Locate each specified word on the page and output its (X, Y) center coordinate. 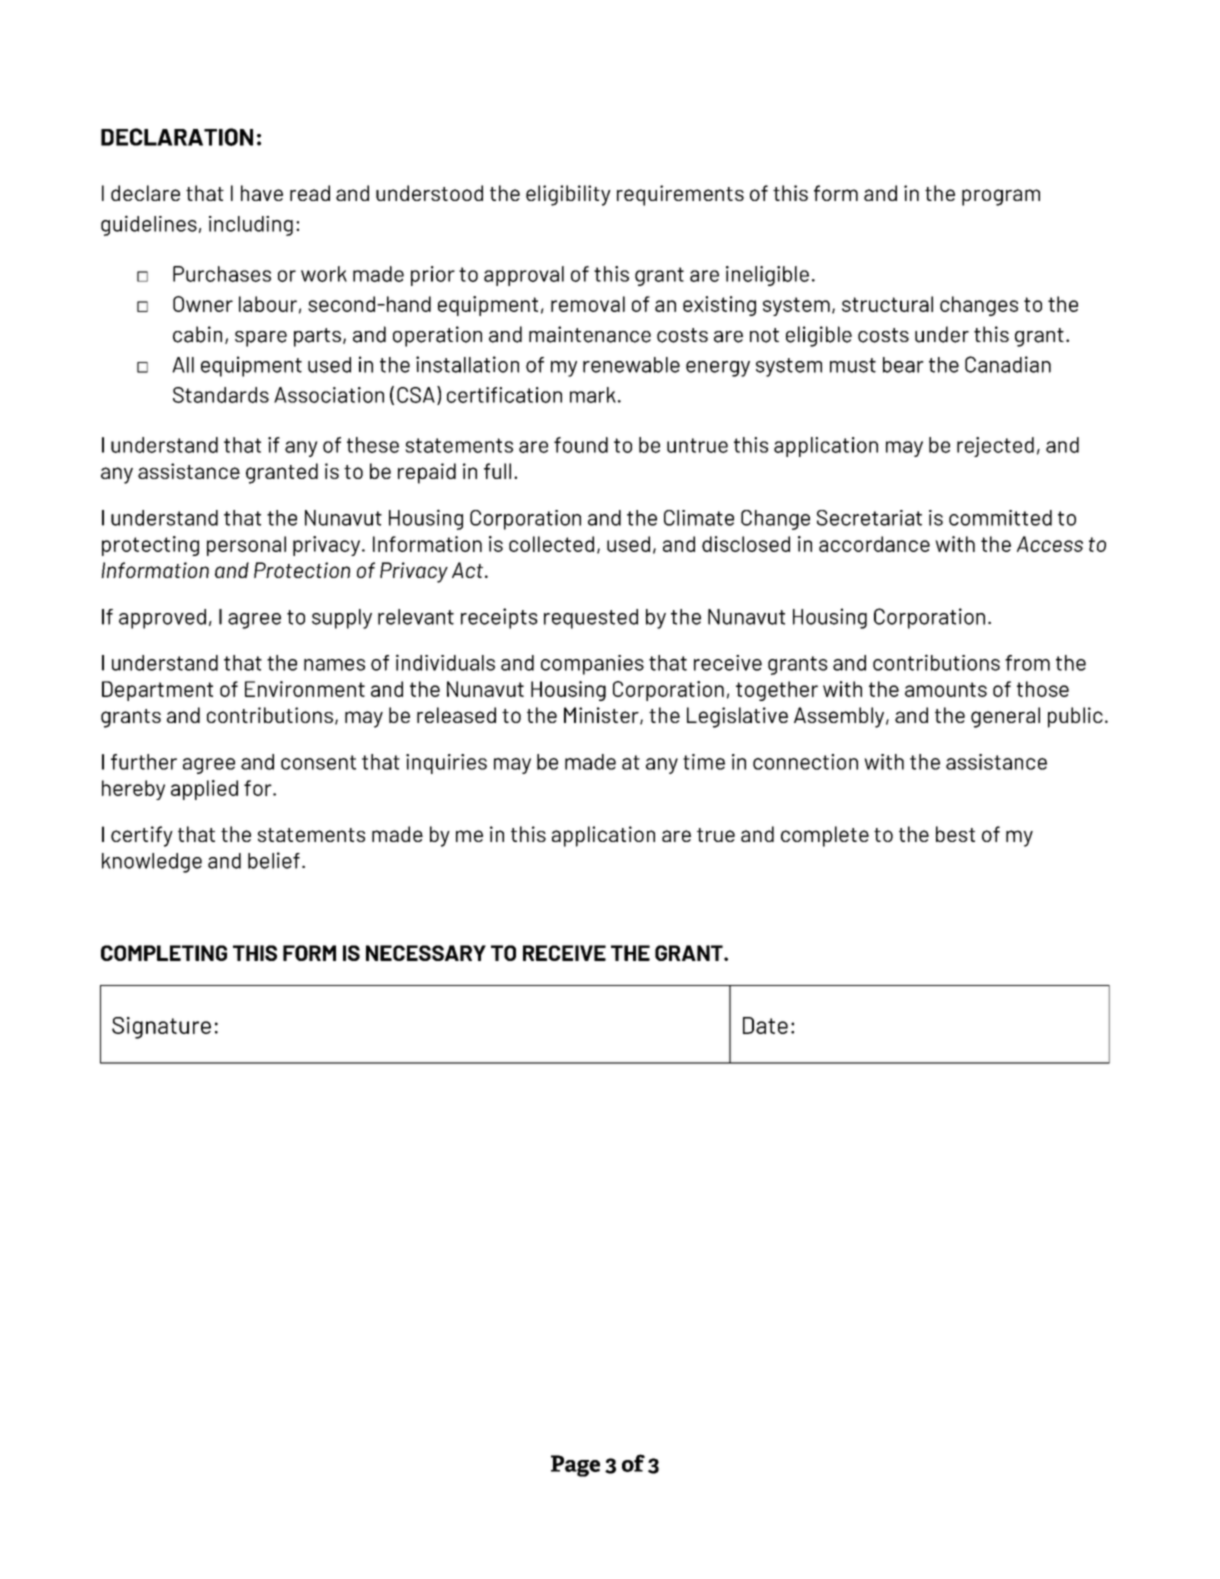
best (955, 834)
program (1001, 197)
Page (575, 1466)
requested (591, 619)
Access (1050, 544)
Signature (161, 1028)
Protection (302, 570)
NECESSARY (426, 953)
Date (765, 1025)
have (262, 193)
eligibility (568, 195)
